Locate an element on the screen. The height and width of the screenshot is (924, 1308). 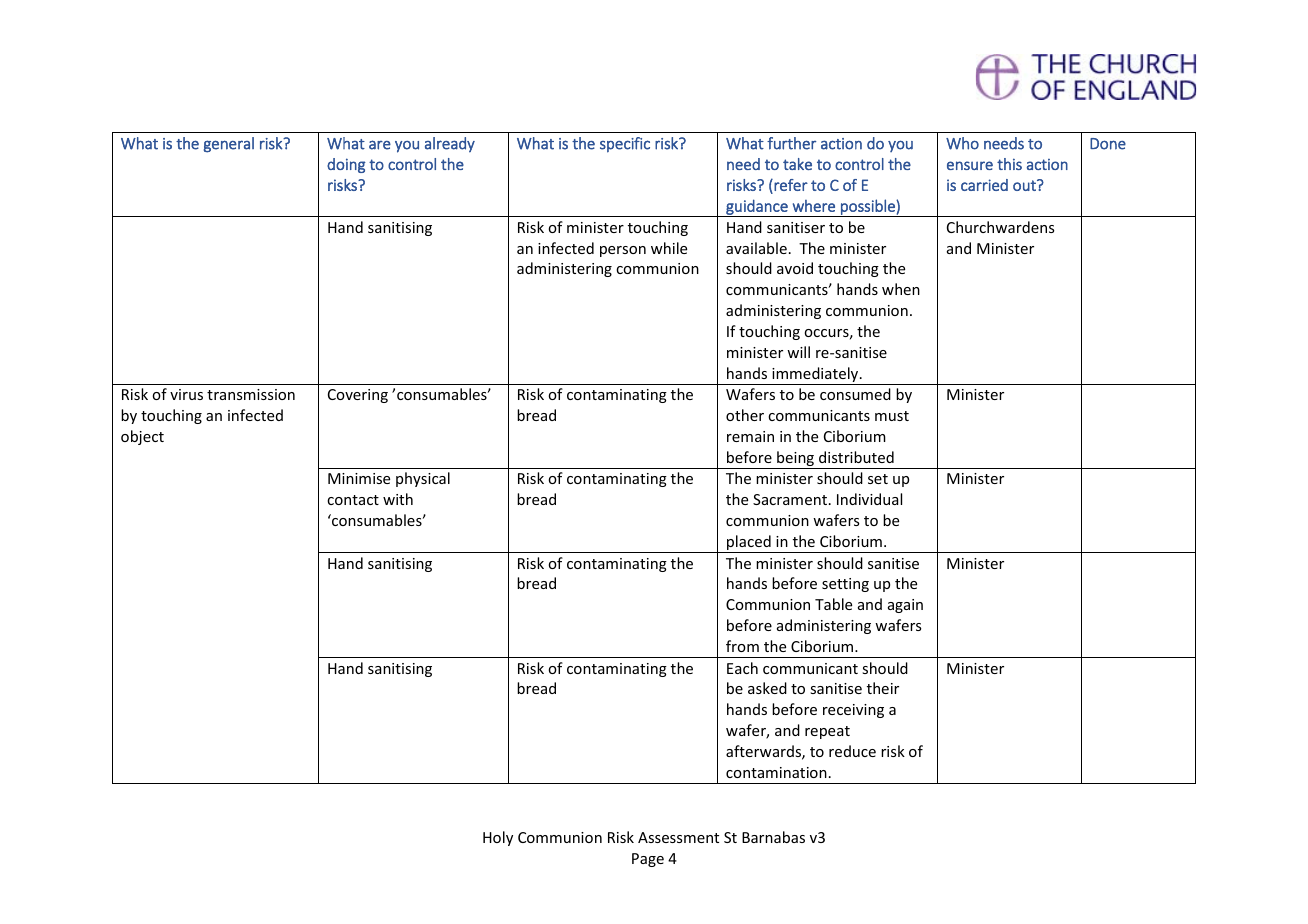
Sacrament is located at coordinates (790, 499).
